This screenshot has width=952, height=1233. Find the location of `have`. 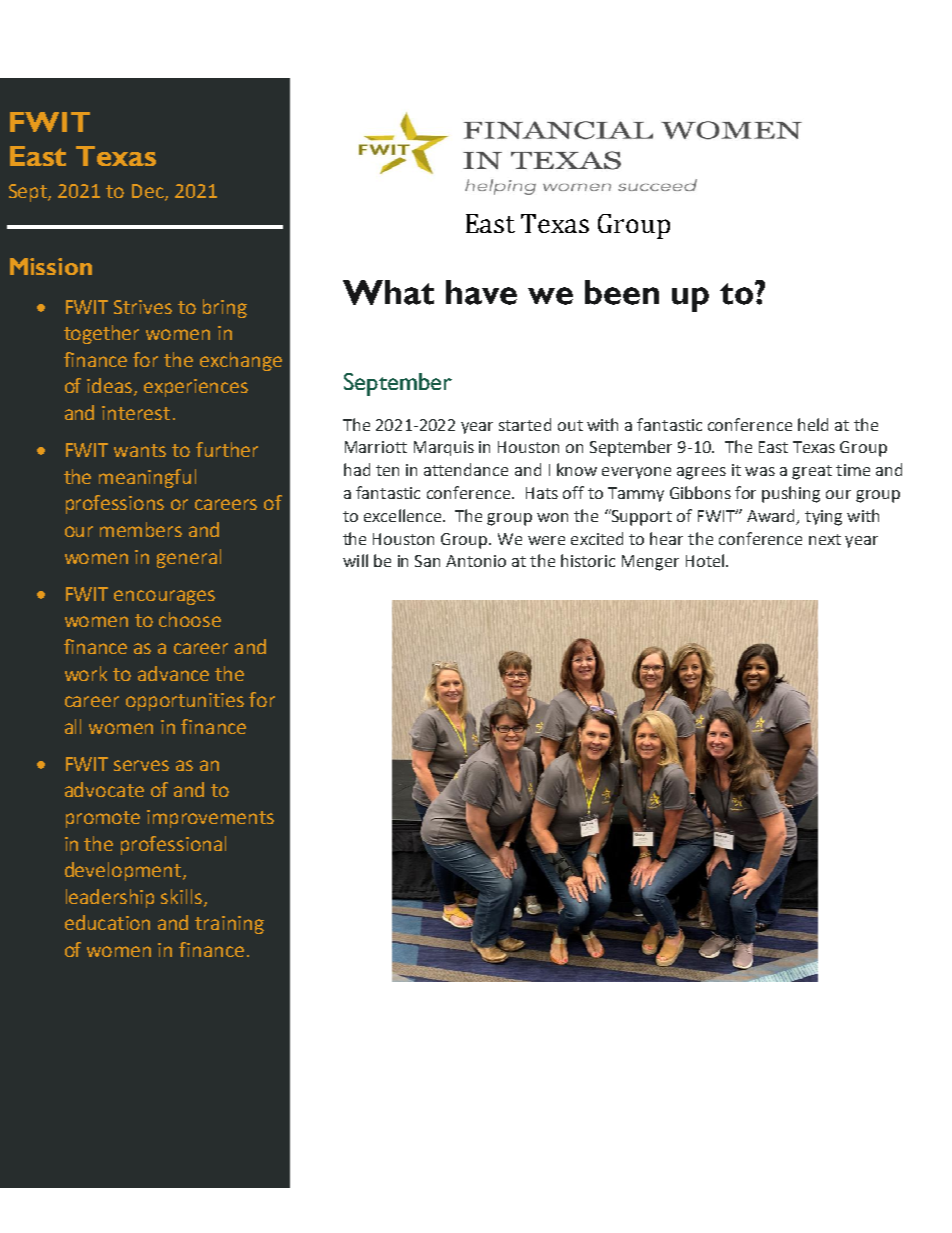

have is located at coordinates (481, 292).
